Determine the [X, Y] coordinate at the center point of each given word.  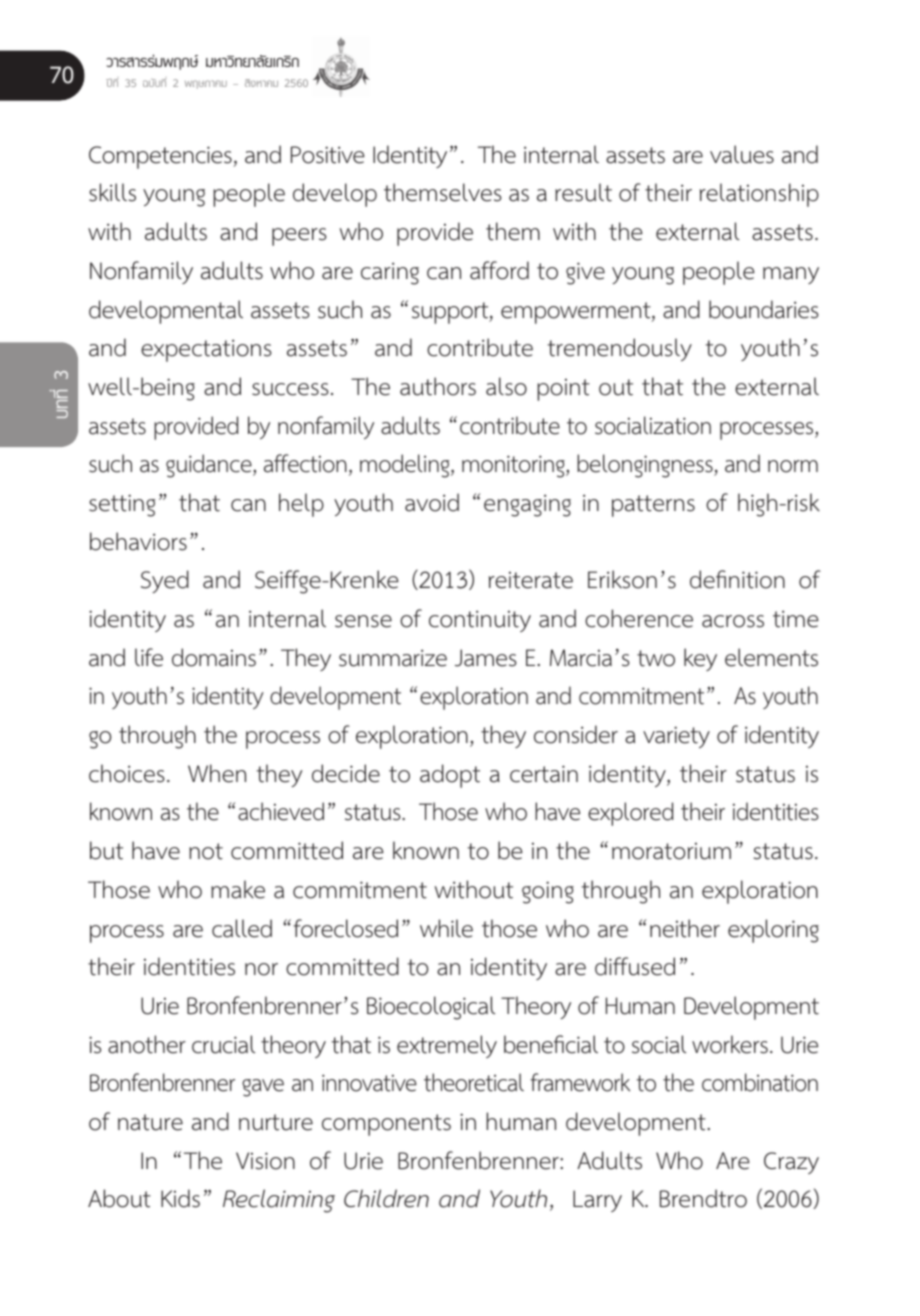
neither [685, 928]
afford [499, 270]
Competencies [160, 157]
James [485, 658]
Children [386, 1198]
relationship [759, 195]
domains [214, 657]
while [446, 928]
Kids [180, 1198]
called [242, 928]
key [700, 659]
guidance [210, 466]
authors [438, 386]
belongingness [646, 466]
